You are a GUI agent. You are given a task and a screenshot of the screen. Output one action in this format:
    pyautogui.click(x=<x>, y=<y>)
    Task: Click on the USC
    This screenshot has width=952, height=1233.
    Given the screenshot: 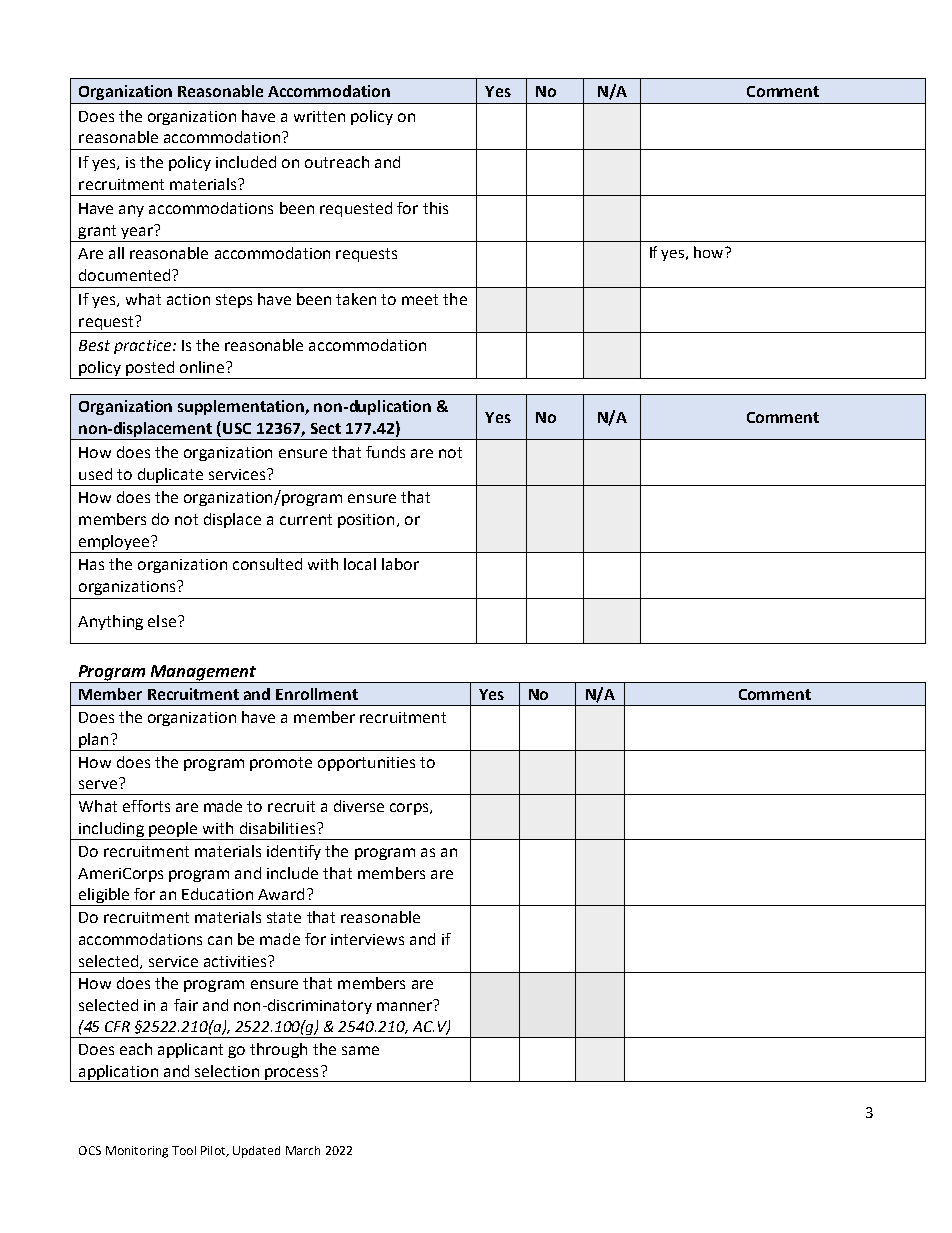 What is the action you would take?
    pyautogui.click(x=237, y=428)
